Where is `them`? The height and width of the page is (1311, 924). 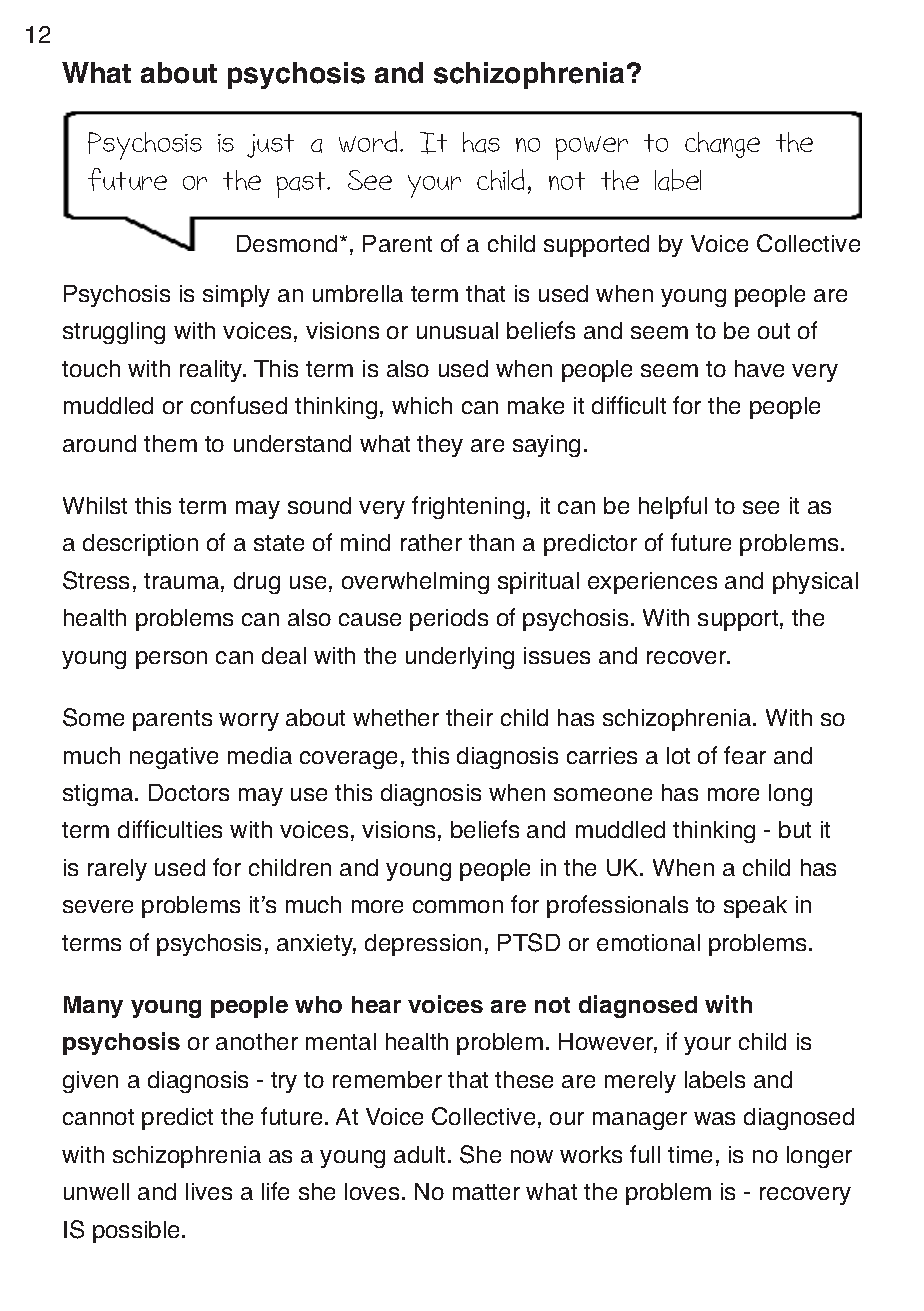
them is located at coordinates (170, 443).
